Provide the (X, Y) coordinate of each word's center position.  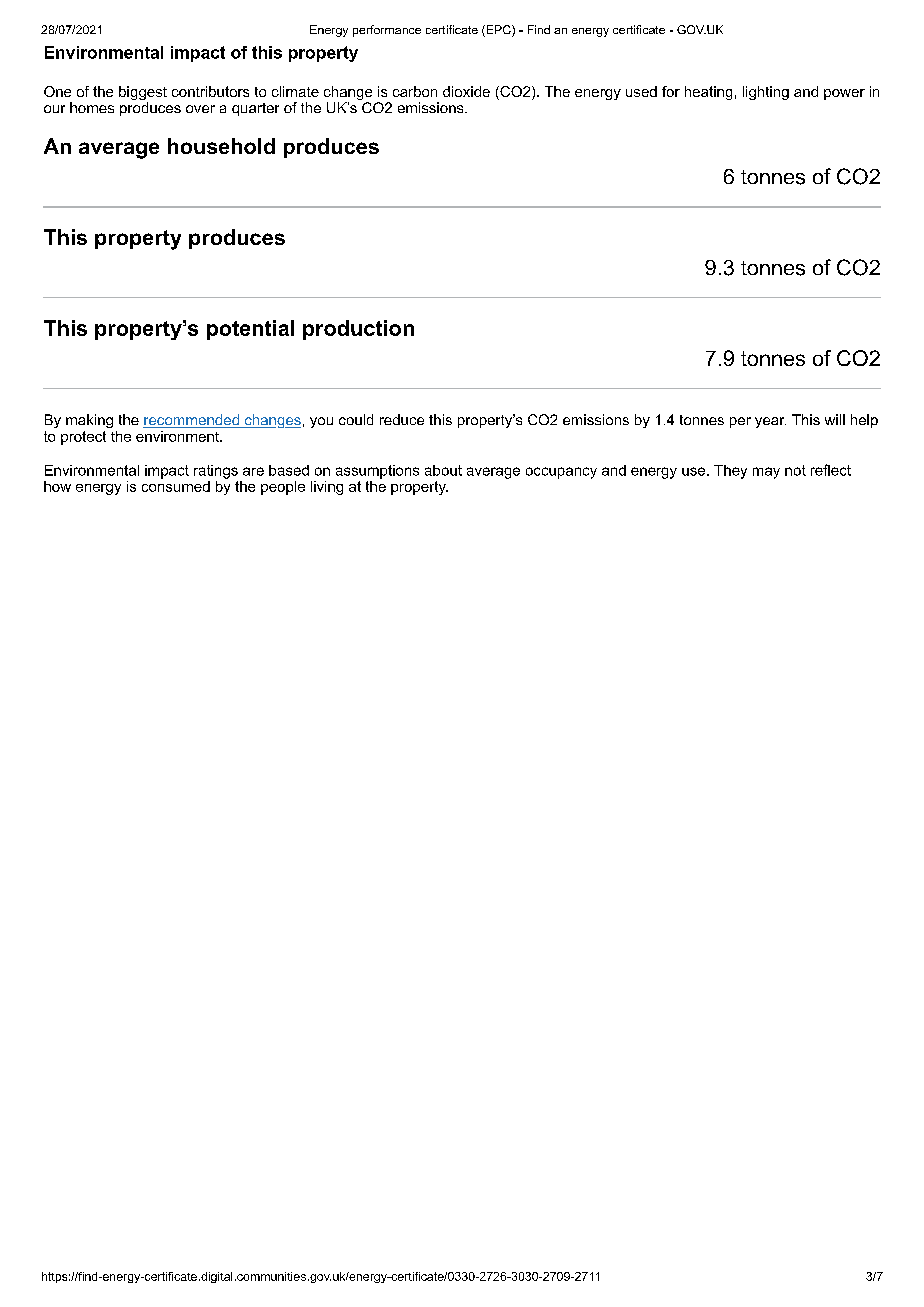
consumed (176, 485)
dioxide (466, 91)
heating (708, 93)
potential (250, 330)
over (200, 109)
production (358, 330)
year (770, 422)
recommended (192, 421)
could (356, 419)
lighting (766, 93)
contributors (210, 91)
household (221, 146)
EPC (498, 31)
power (844, 94)
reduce (402, 419)
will (835, 419)
